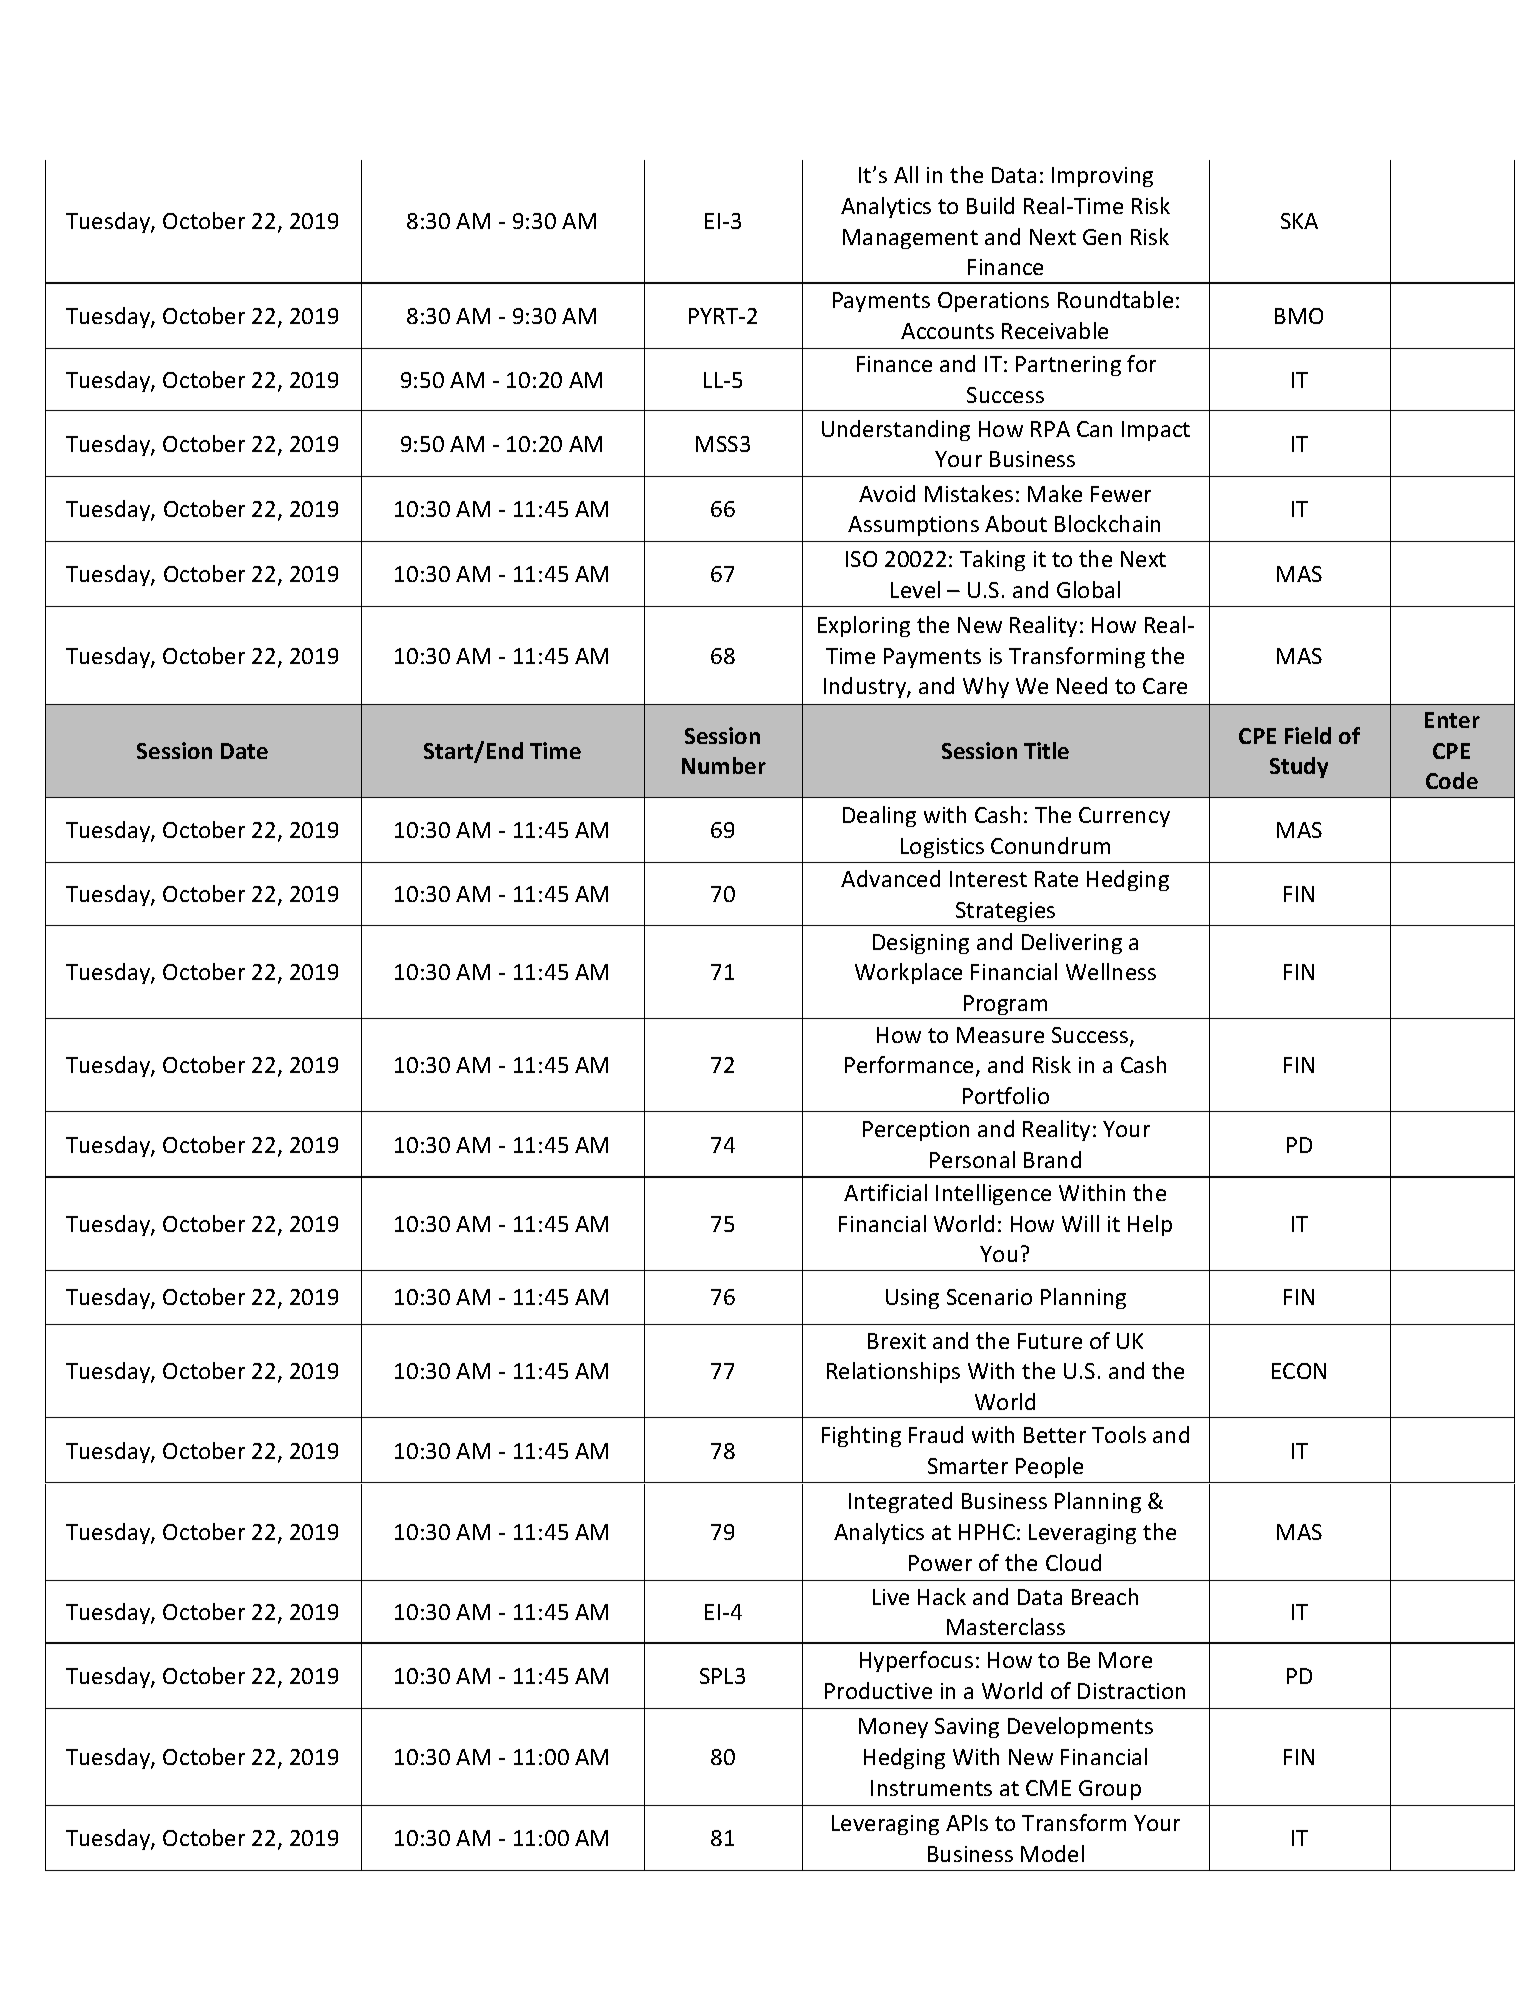 Image resolution: width=1537 pixels, height=1989 pixels. What do you see at coordinates (1110, 1790) in the screenshot?
I see `Group` at bounding box center [1110, 1790].
